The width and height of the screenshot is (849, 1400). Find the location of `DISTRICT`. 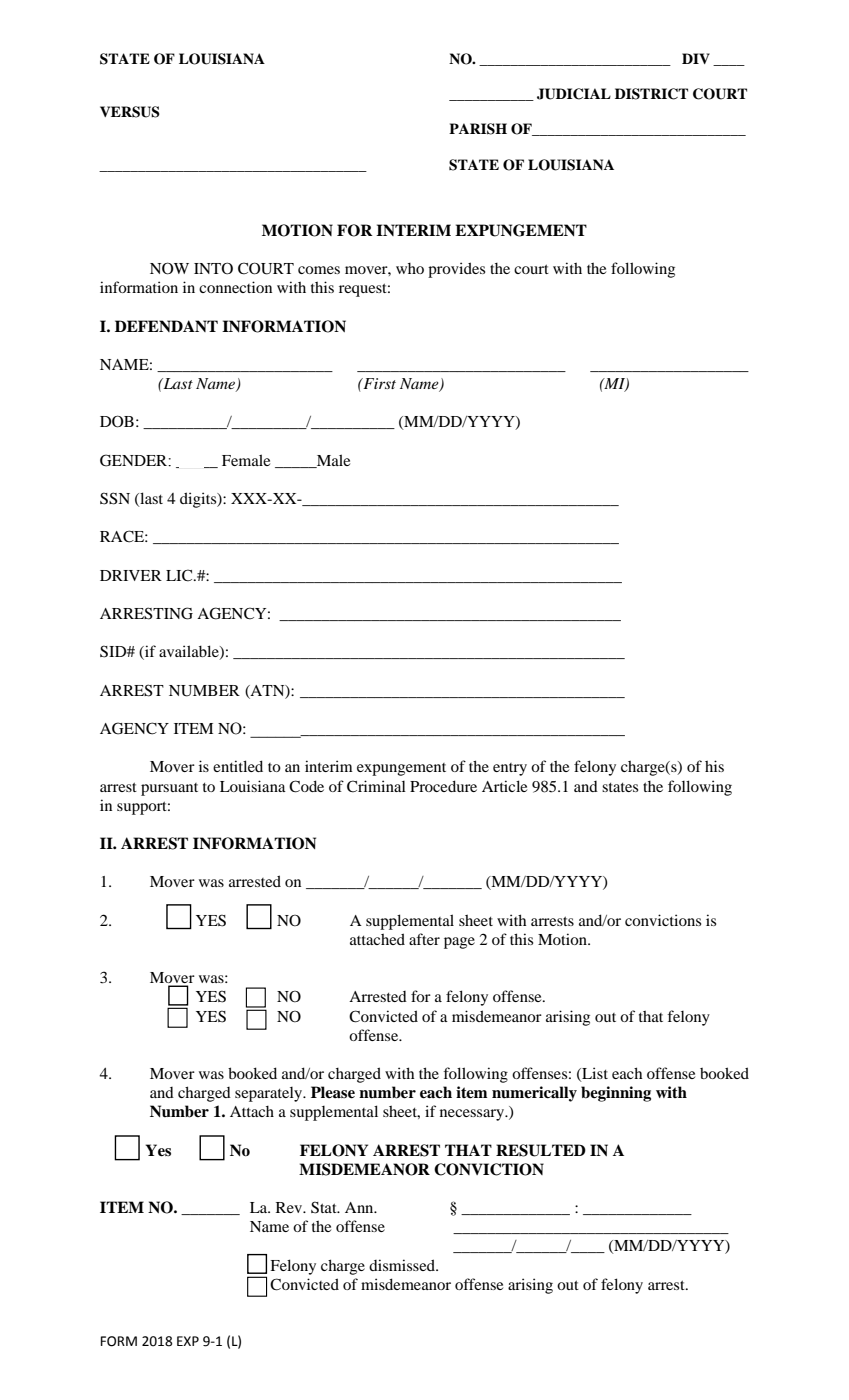

DISTRICT is located at coordinates (651, 94).
